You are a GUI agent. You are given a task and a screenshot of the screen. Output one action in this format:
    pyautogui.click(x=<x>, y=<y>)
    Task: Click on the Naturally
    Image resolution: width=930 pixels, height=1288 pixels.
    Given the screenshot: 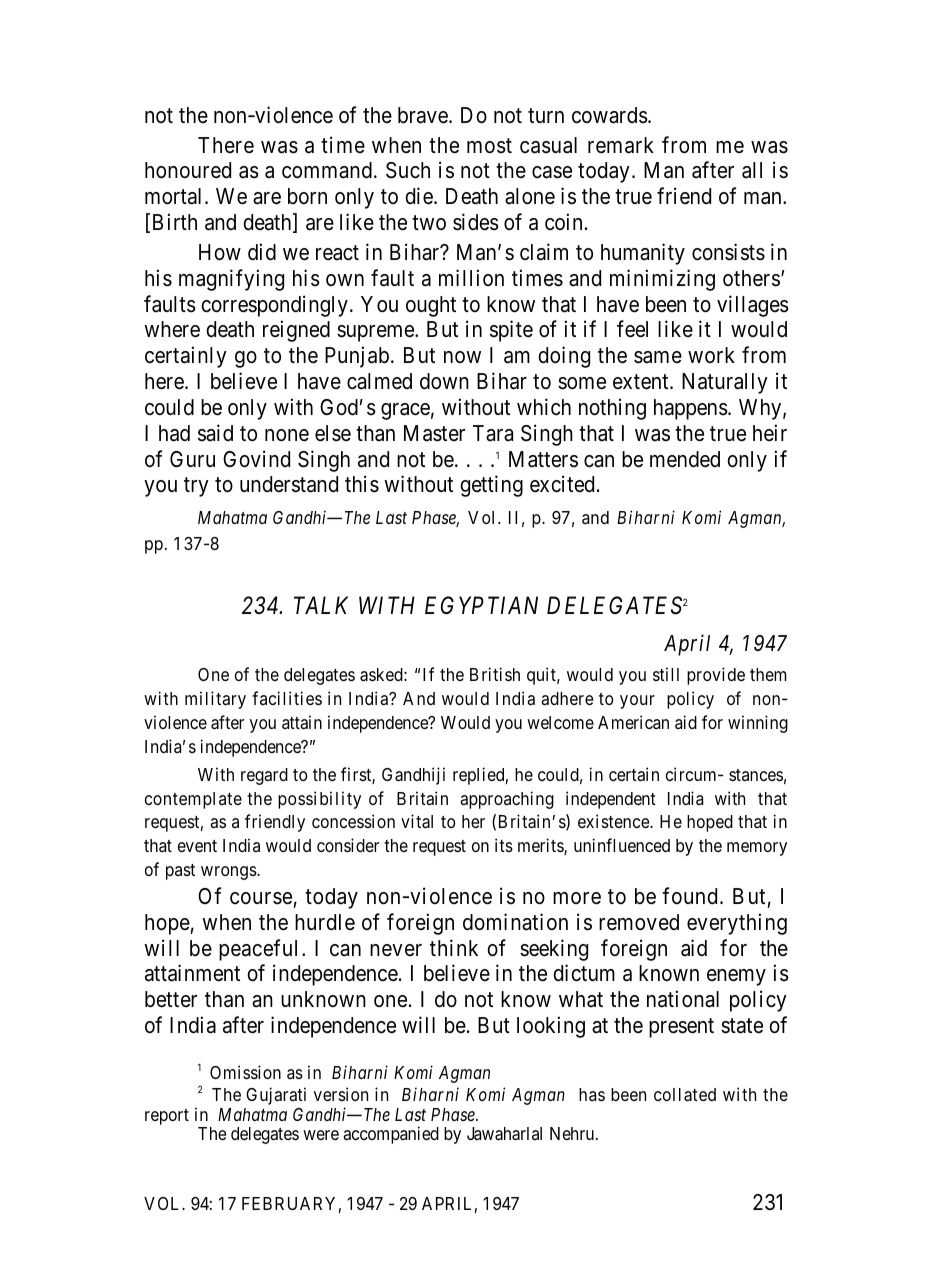 What is the action you would take?
    pyautogui.click(x=725, y=383)
